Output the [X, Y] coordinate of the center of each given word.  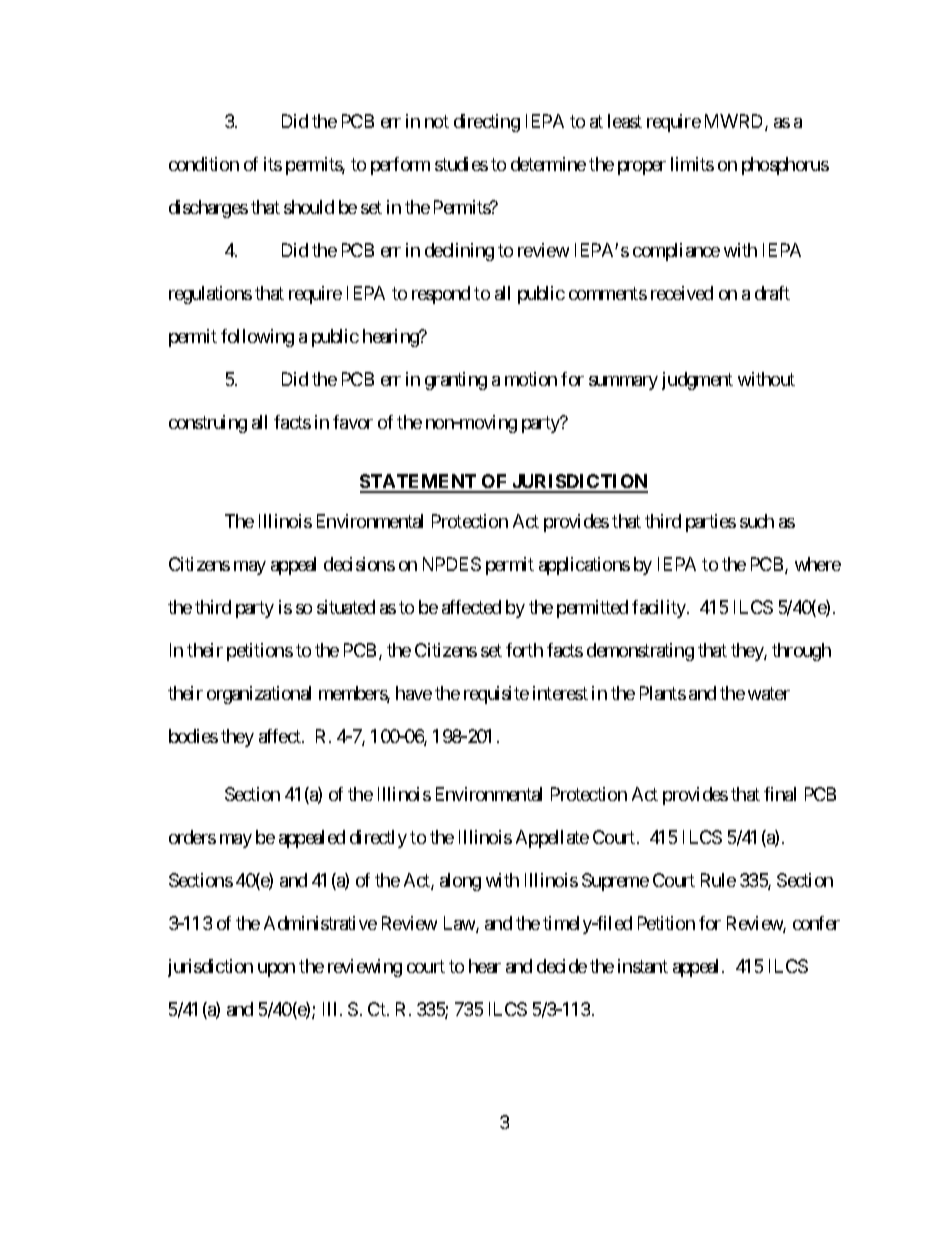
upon [276, 970]
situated [346, 607]
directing [487, 123]
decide [562, 966]
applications [584, 566]
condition [204, 164]
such [757, 521]
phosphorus [785, 166]
